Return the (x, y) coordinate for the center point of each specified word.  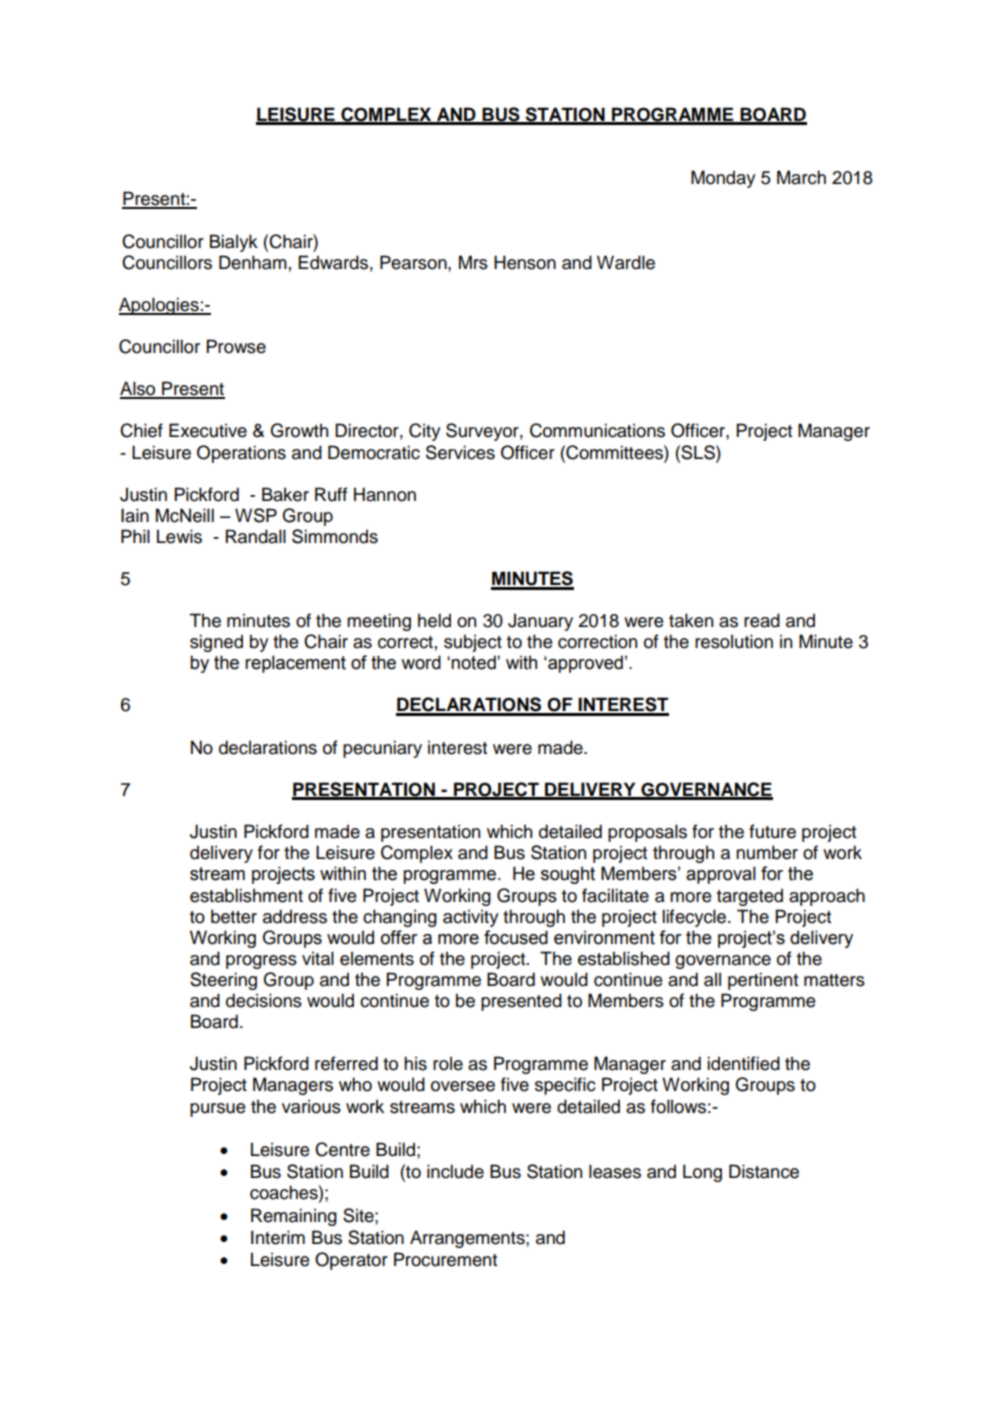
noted (474, 662)
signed (216, 643)
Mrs (473, 262)
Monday (723, 179)
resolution (734, 641)
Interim (278, 1237)
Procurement (445, 1259)
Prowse (236, 346)
